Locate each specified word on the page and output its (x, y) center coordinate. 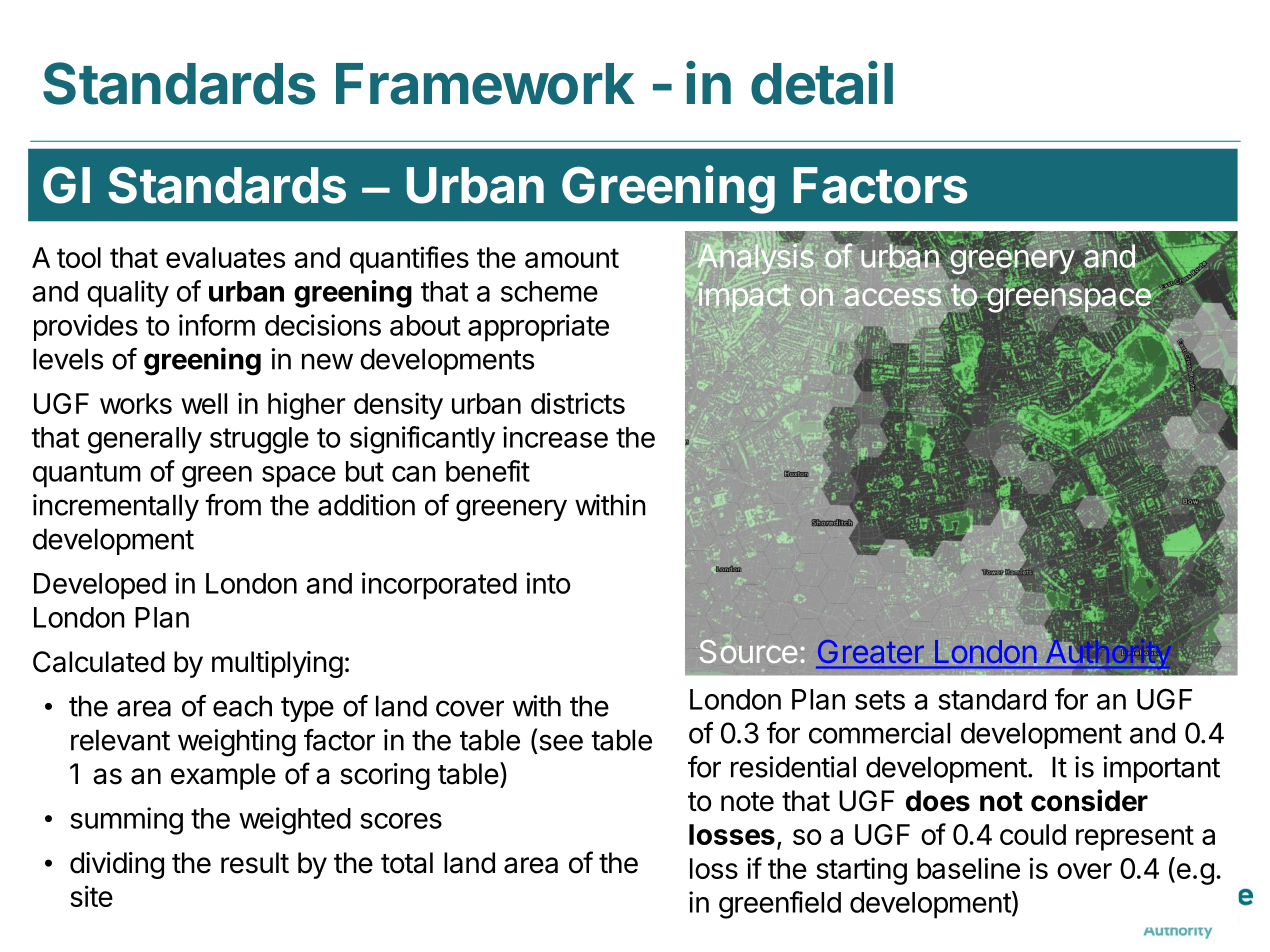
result (255, 863)
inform (217, 325)
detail (822, 83)
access (893, 297)
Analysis (756, 258)
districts (578, 403)
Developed (100, 586)
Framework (485, 84)
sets (880, 700)
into (548, 583)
